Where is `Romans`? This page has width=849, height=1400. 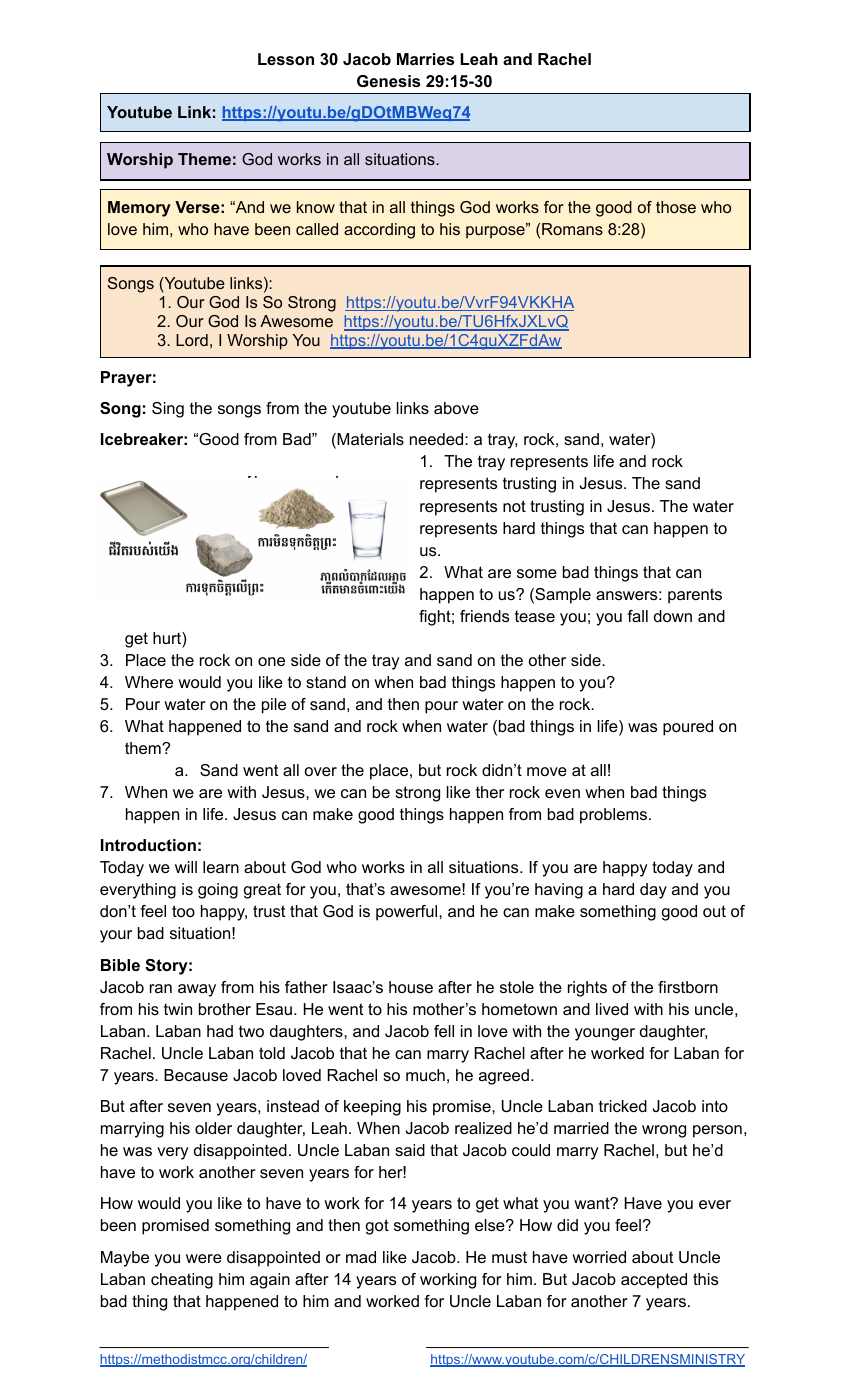
Romans is located at coordinates (572, 229).
